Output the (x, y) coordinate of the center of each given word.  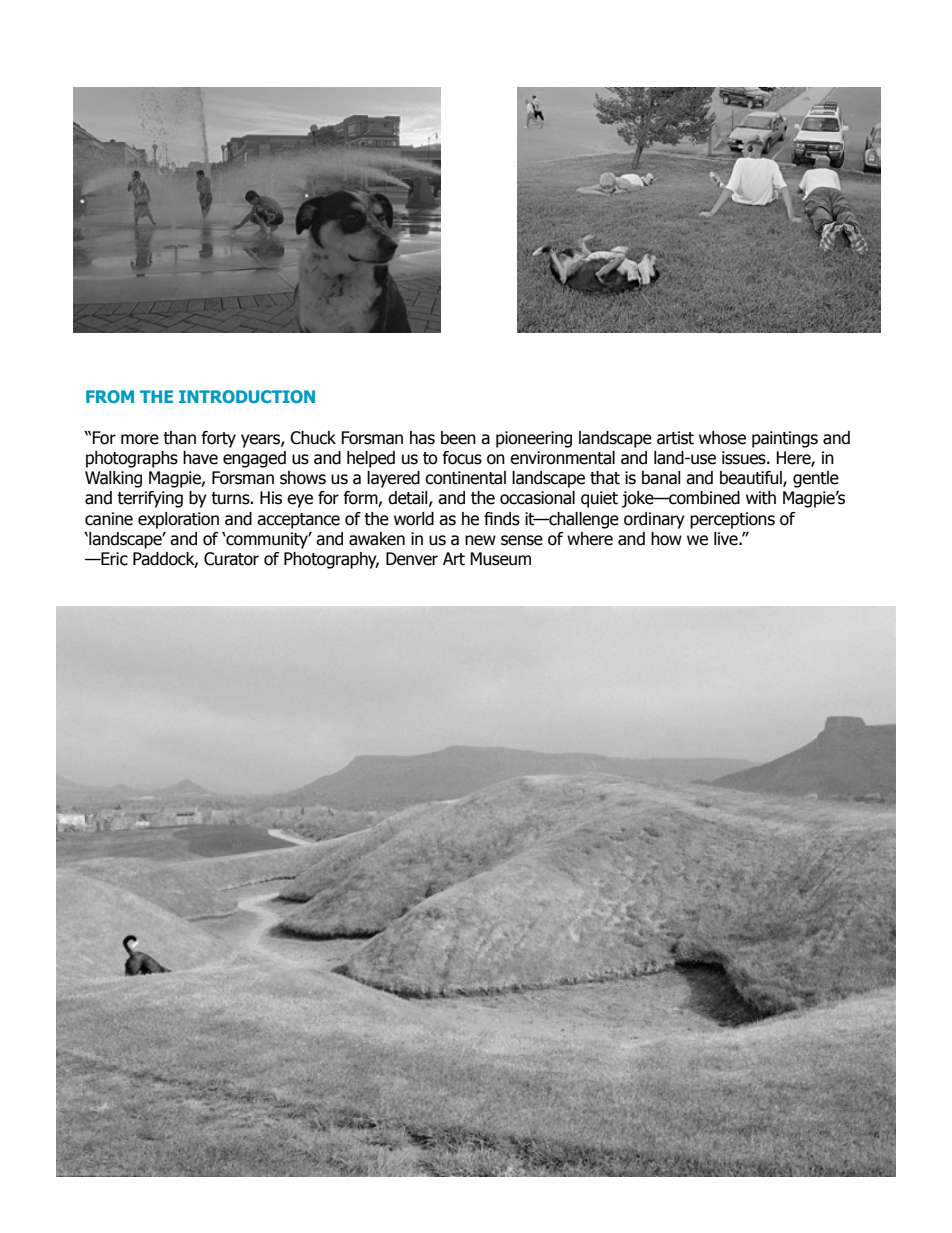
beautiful (752, 479)
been (458, 438)
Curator (231, 559)
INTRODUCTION (247, 396)
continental (465, 478)
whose (722, 438)
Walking (113, 479)
